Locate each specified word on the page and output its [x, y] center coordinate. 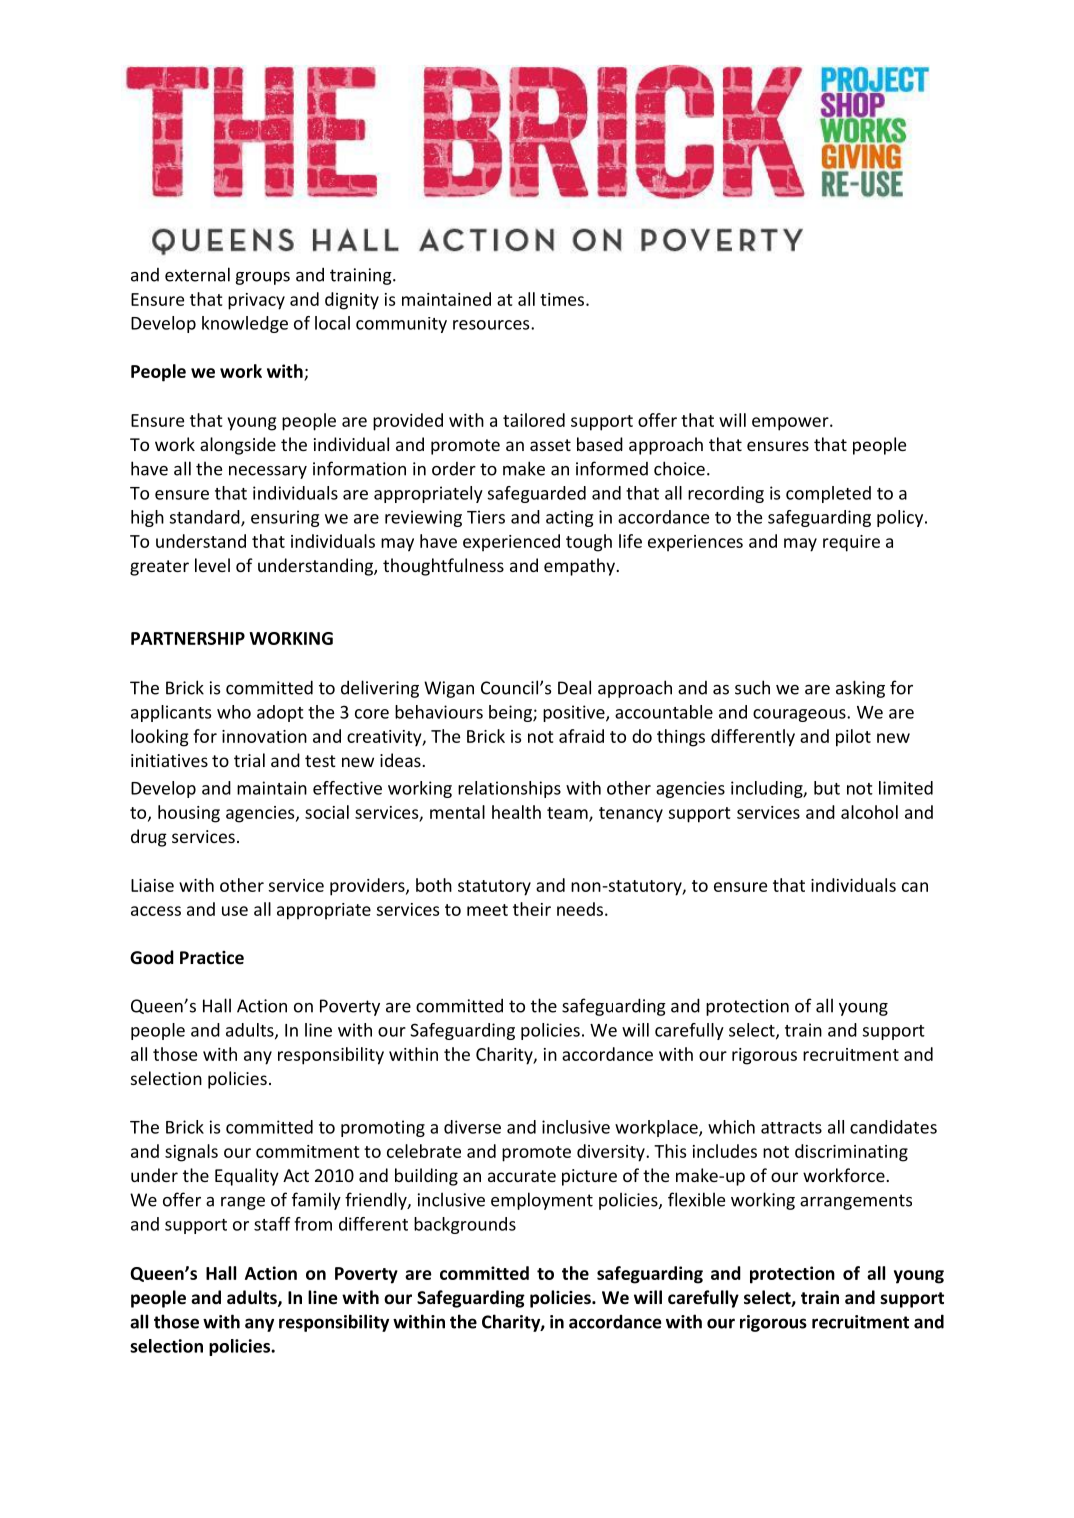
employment [542, 1201]
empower [791, 424]
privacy [256, 301]
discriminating [851, 1153]
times [563, 299]
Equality [247, 1177]
